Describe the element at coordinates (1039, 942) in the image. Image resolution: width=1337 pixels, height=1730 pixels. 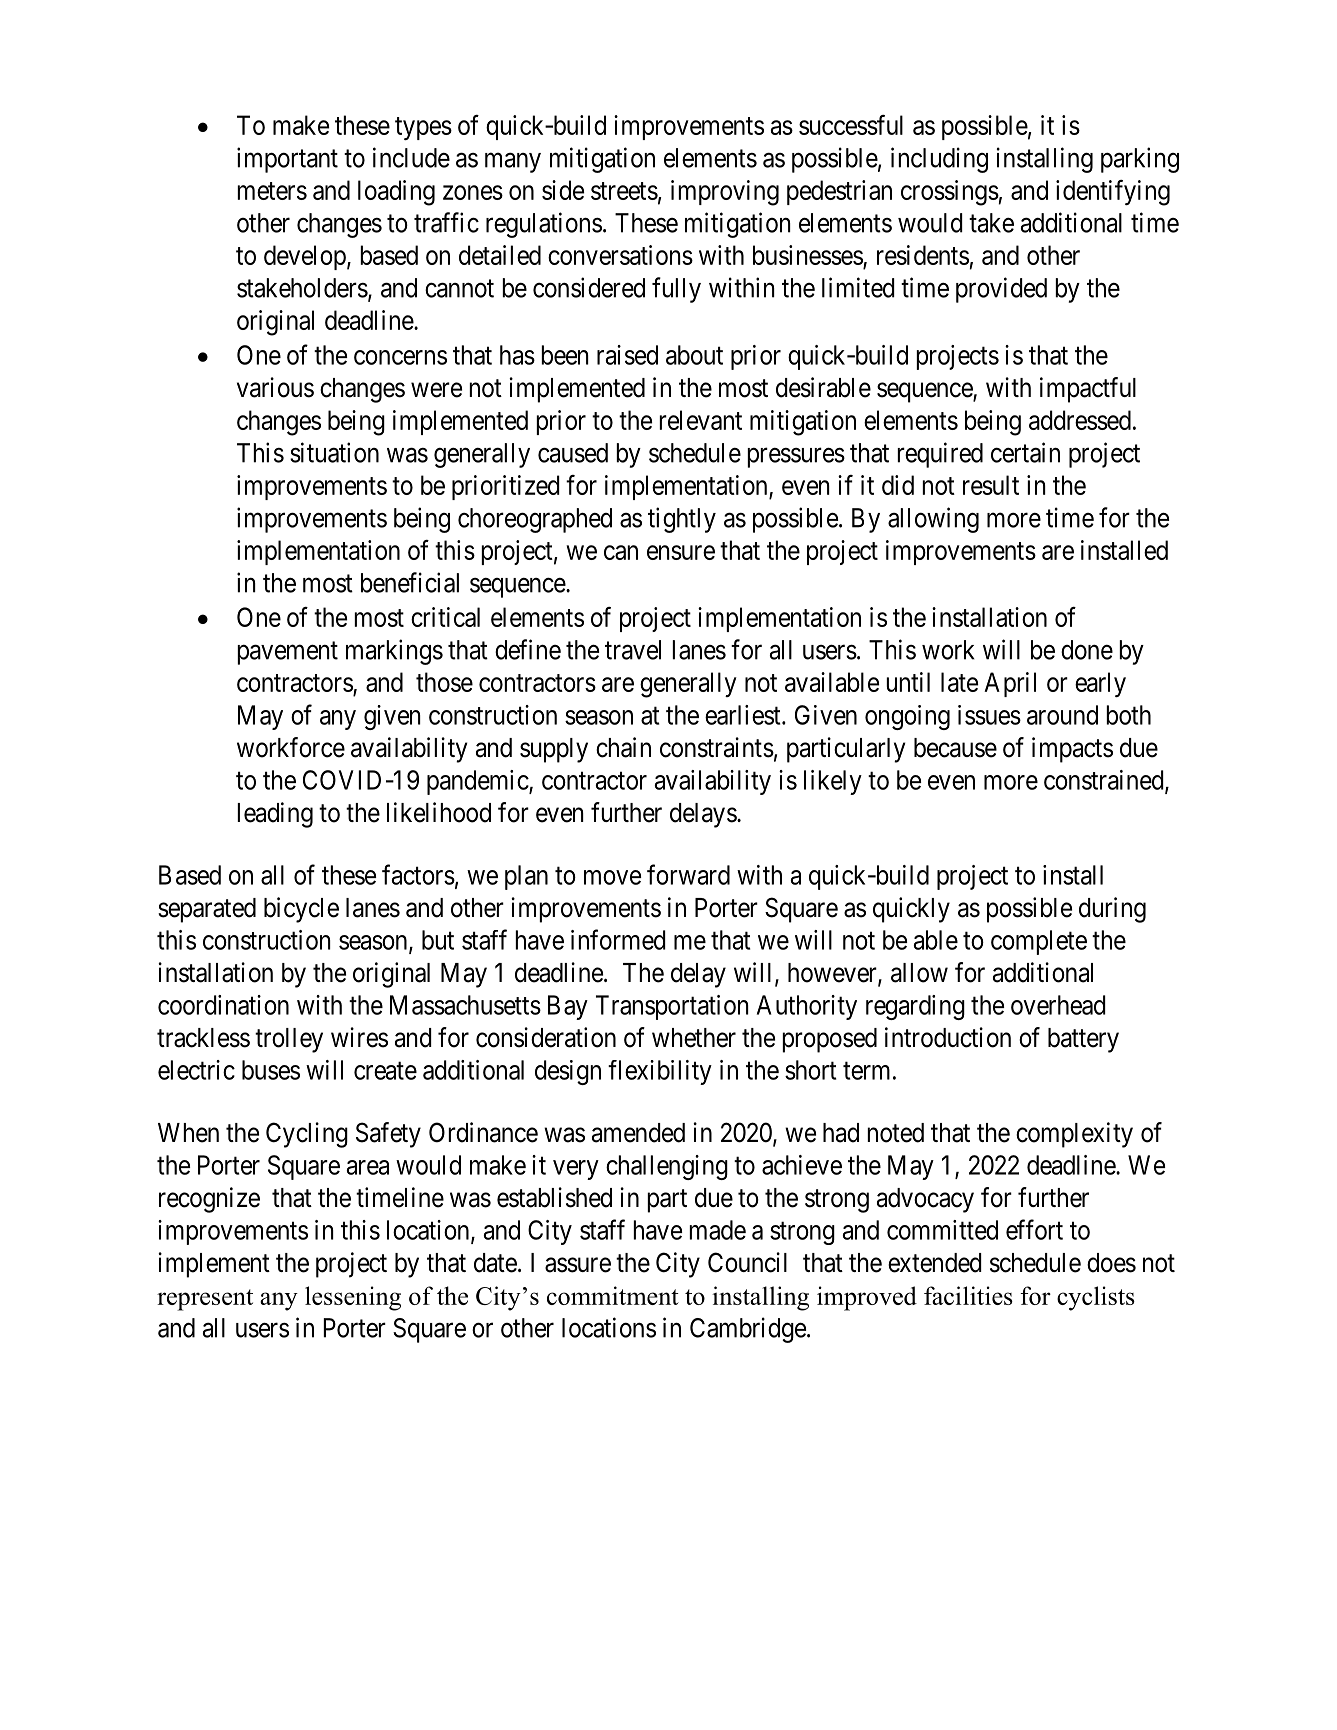
I see `complete` at that location.
